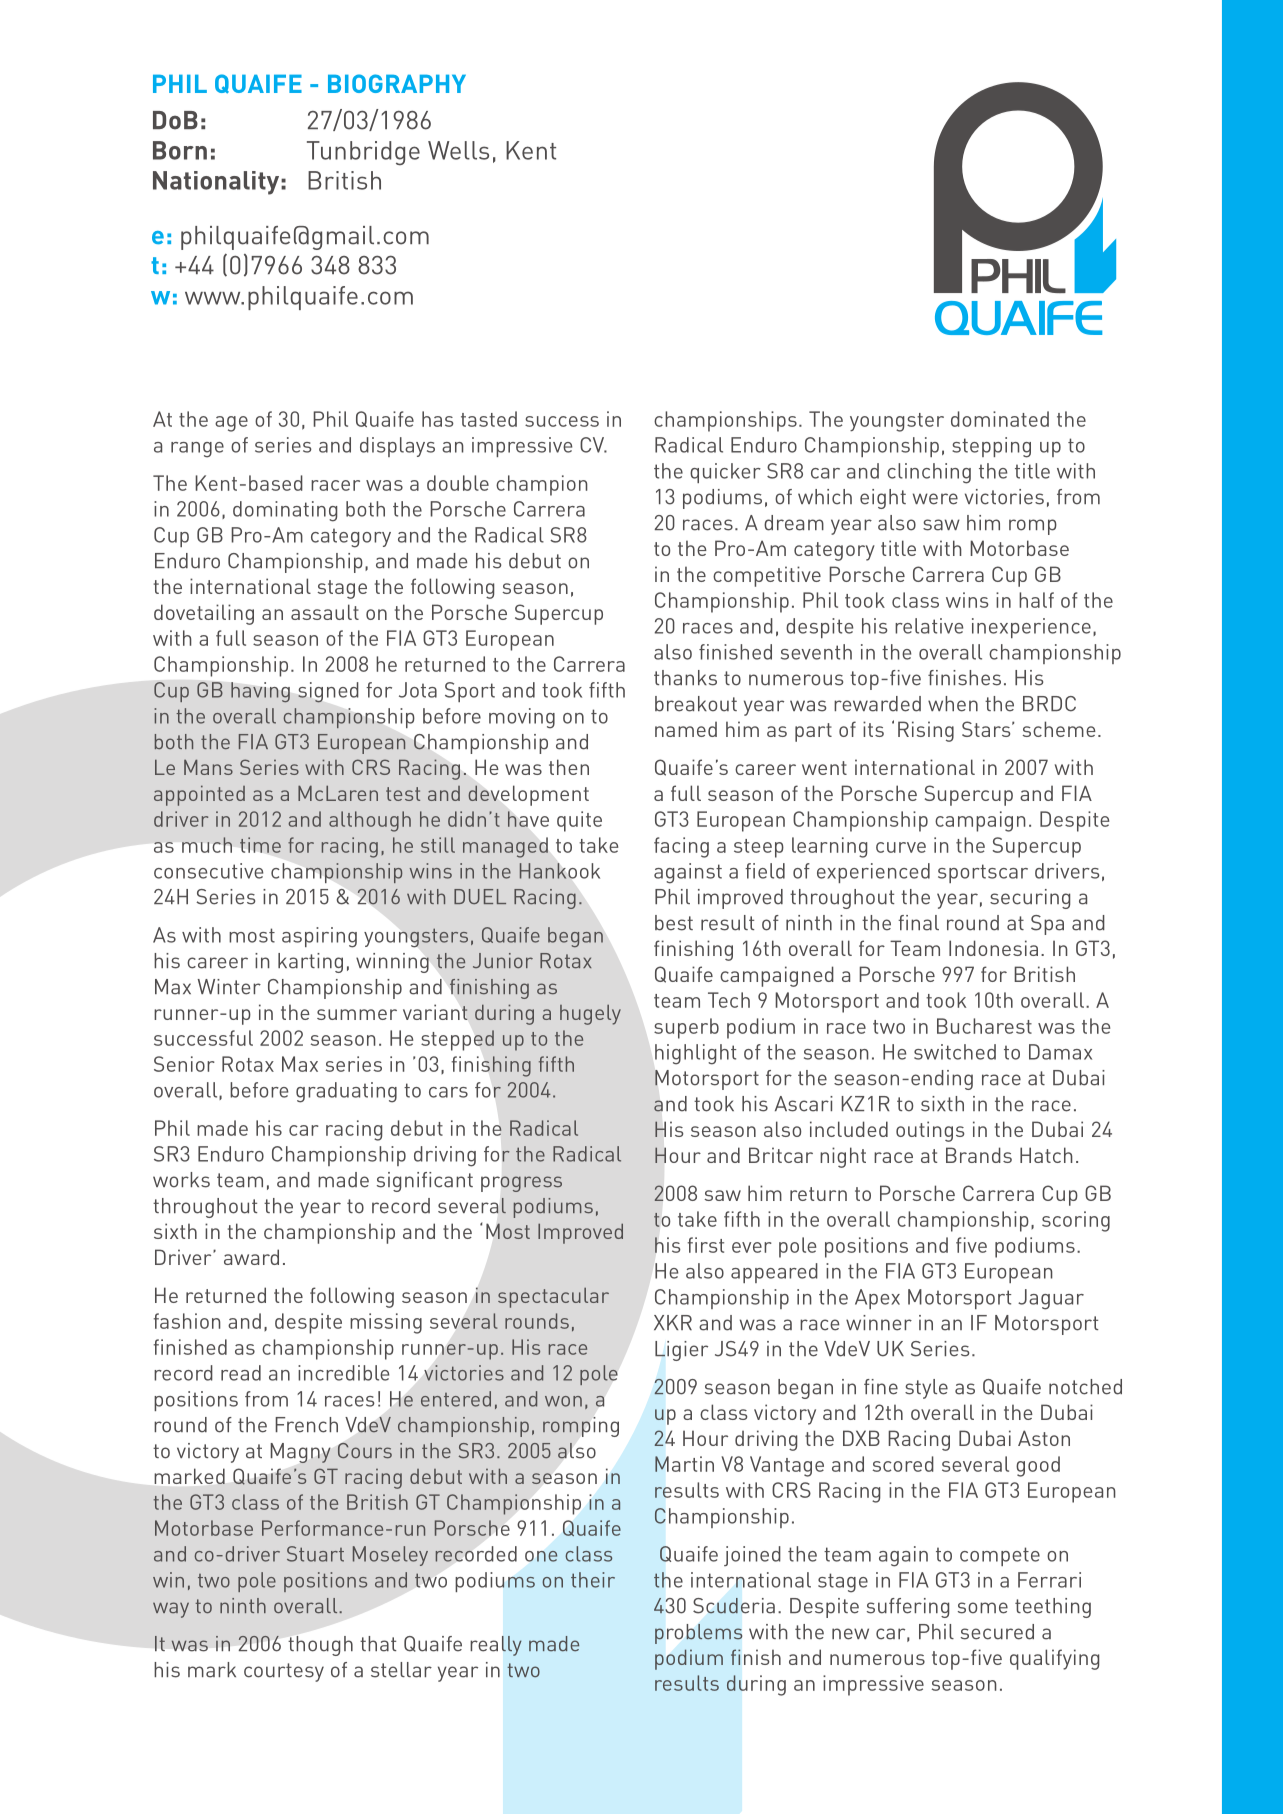 This page has height=1814, width=1283. What do you see at coordinates (1000, 419) in the page?
I see `dominated` at bounding box center [1000, 419].
